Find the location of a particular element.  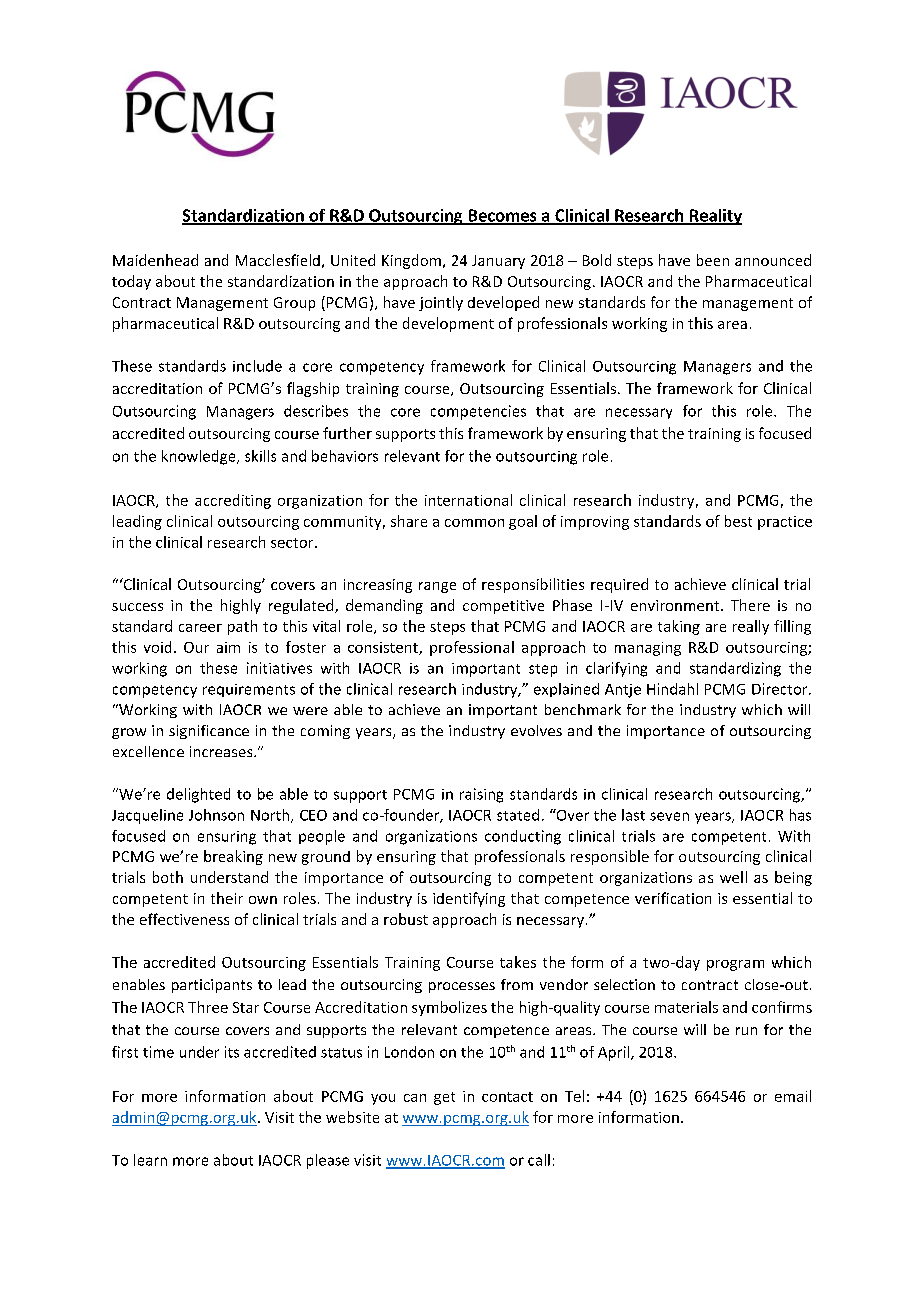

January is located at coordinates (498, 262).
